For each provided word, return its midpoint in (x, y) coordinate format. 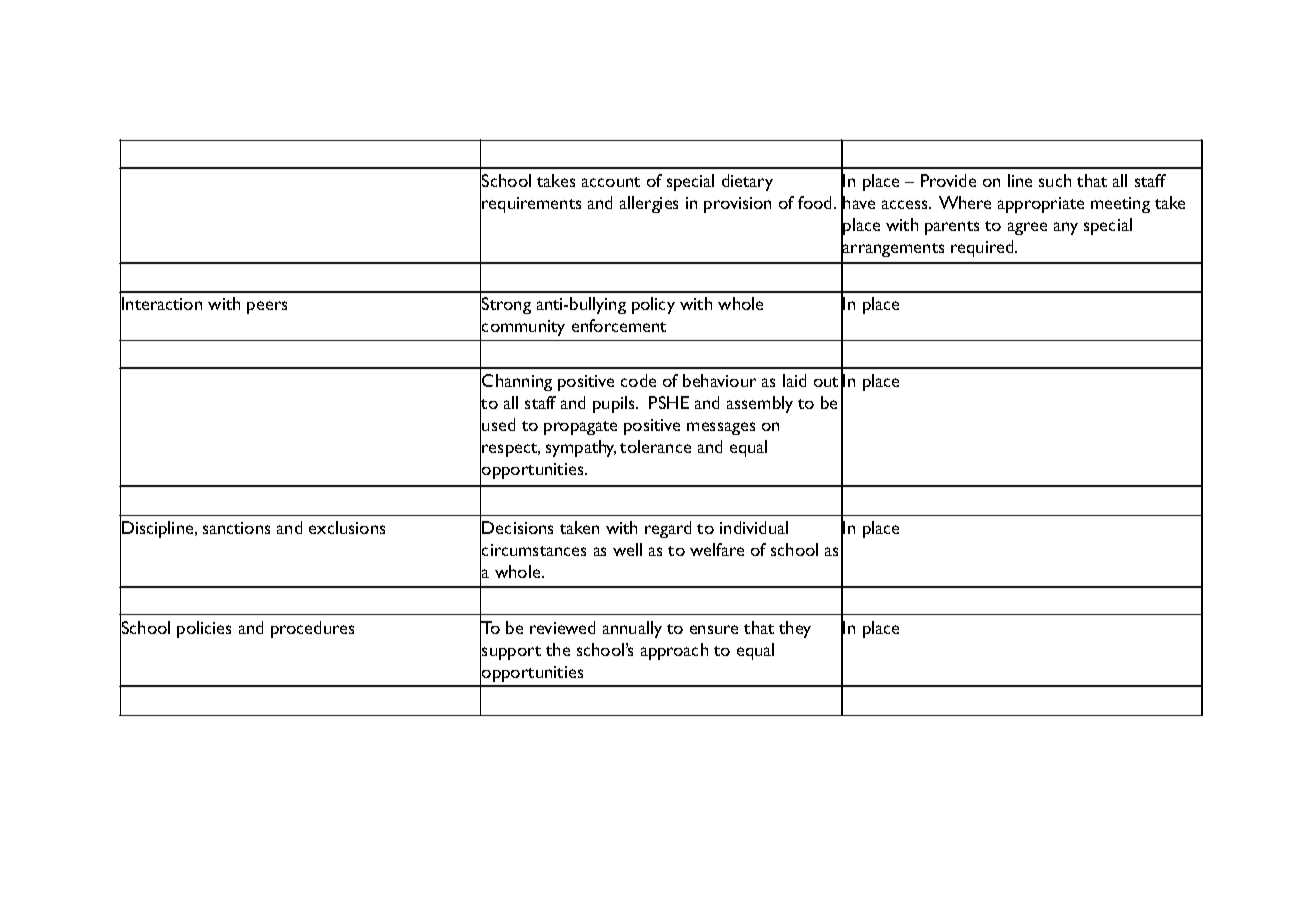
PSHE (669, 402)
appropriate (1041, 205)
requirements (531, 205)
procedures (312, 629)
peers (267, 307)
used (498, 424)
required (983, 248)
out (826, 382)
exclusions (347, 527)
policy (653, 305)
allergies (649, 204)
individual (754, 527)
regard (668, 529)
